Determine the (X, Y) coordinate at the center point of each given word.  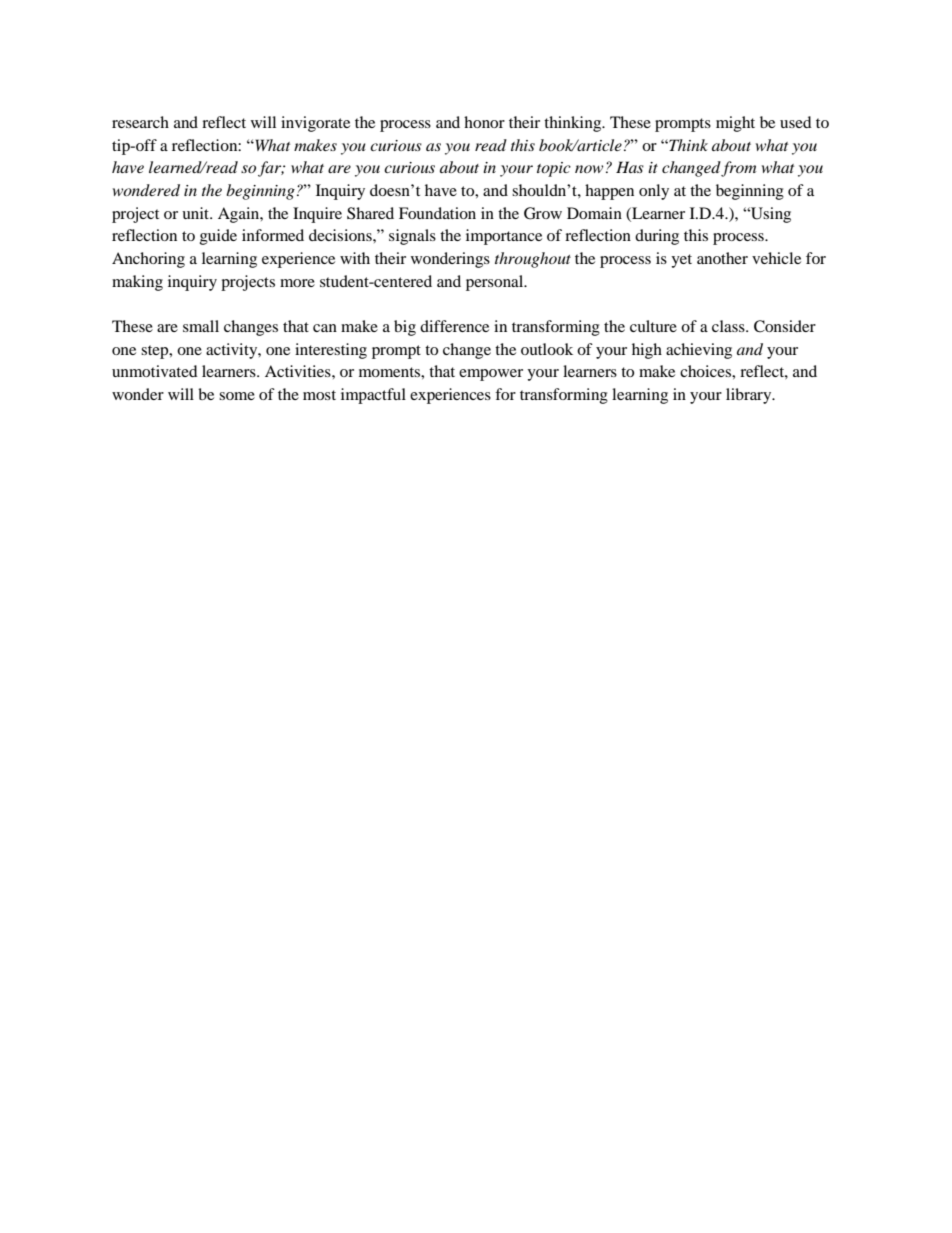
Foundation (437, 213)
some (237, 396)
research (140, 122)
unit (196, 213)
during (657, 237)
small (201, 326)
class (729, 326)
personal (496, 283)
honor (484, 122)
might (735, 124)
